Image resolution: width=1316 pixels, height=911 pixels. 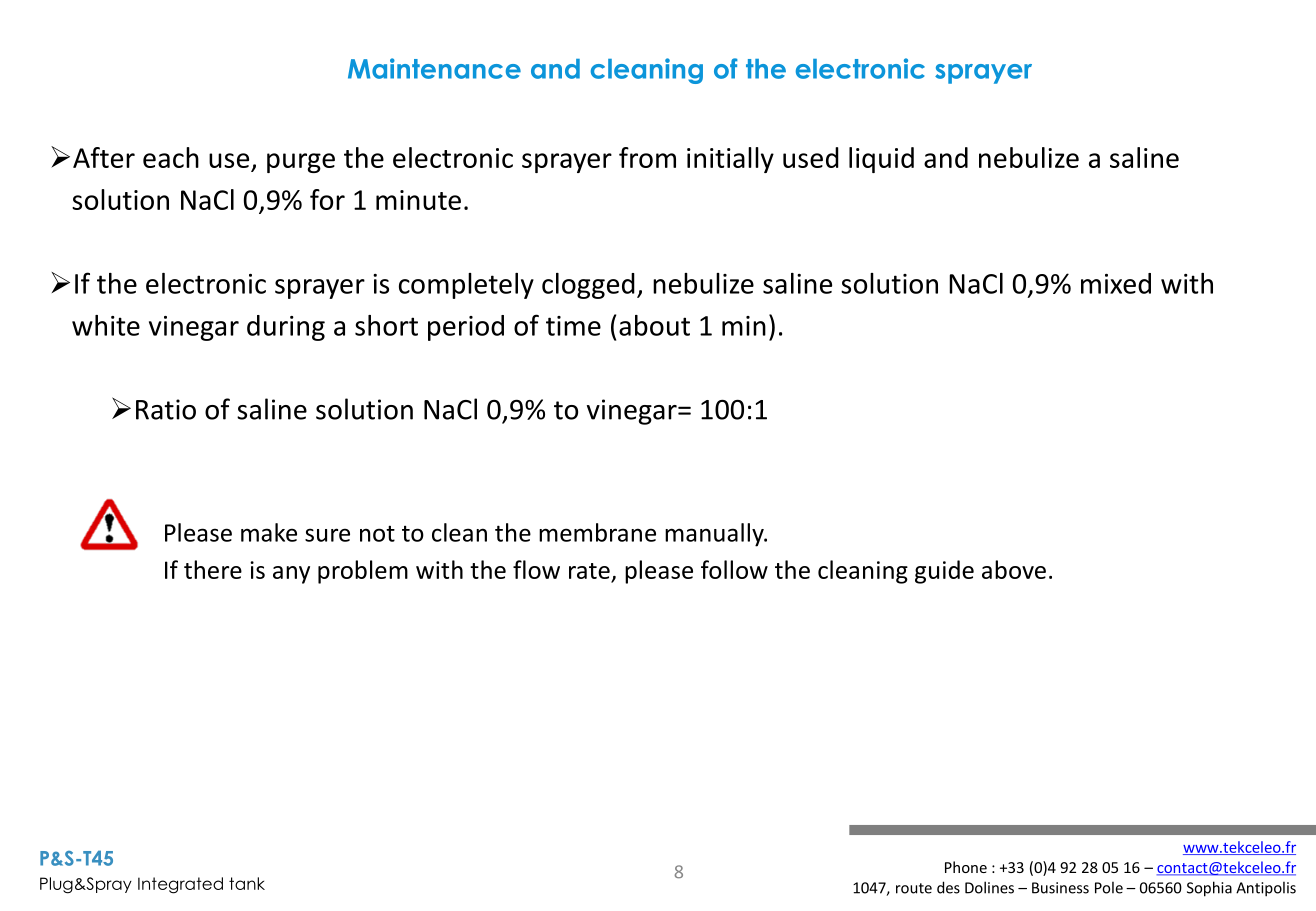 I want to click on route, so click(x=914, y=888).
